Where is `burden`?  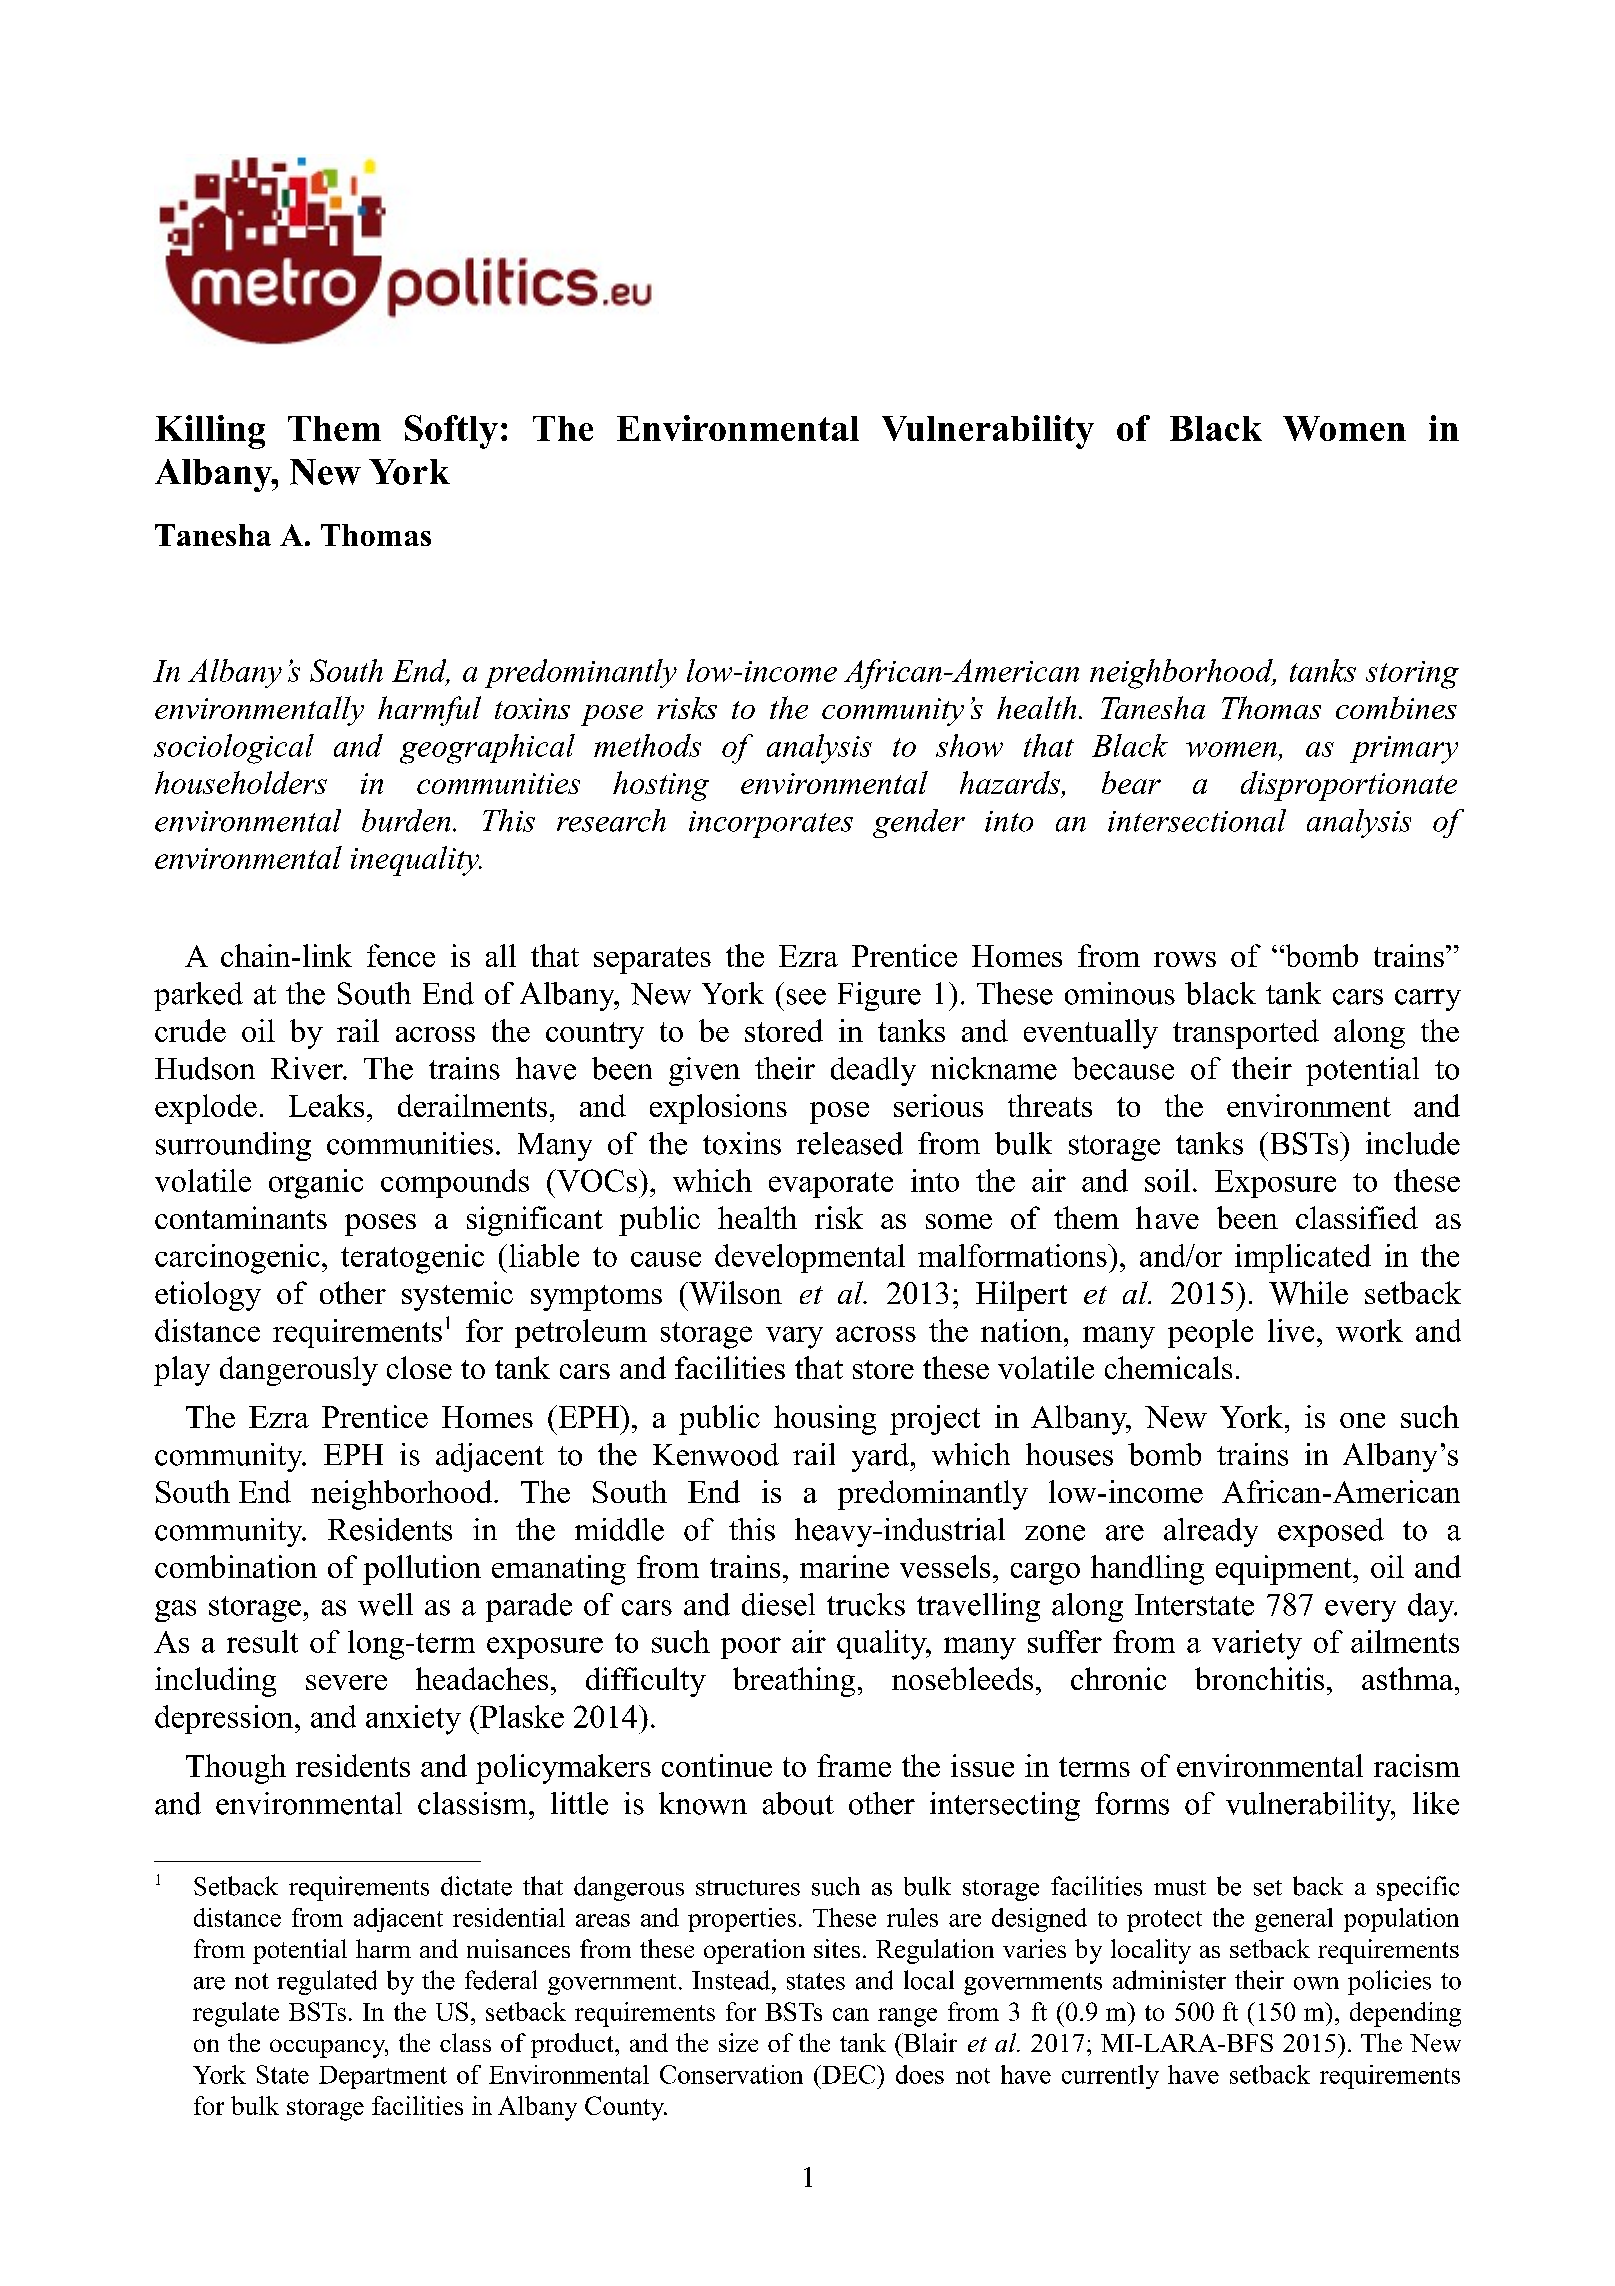 burden is located at coordinates (406, 820).
